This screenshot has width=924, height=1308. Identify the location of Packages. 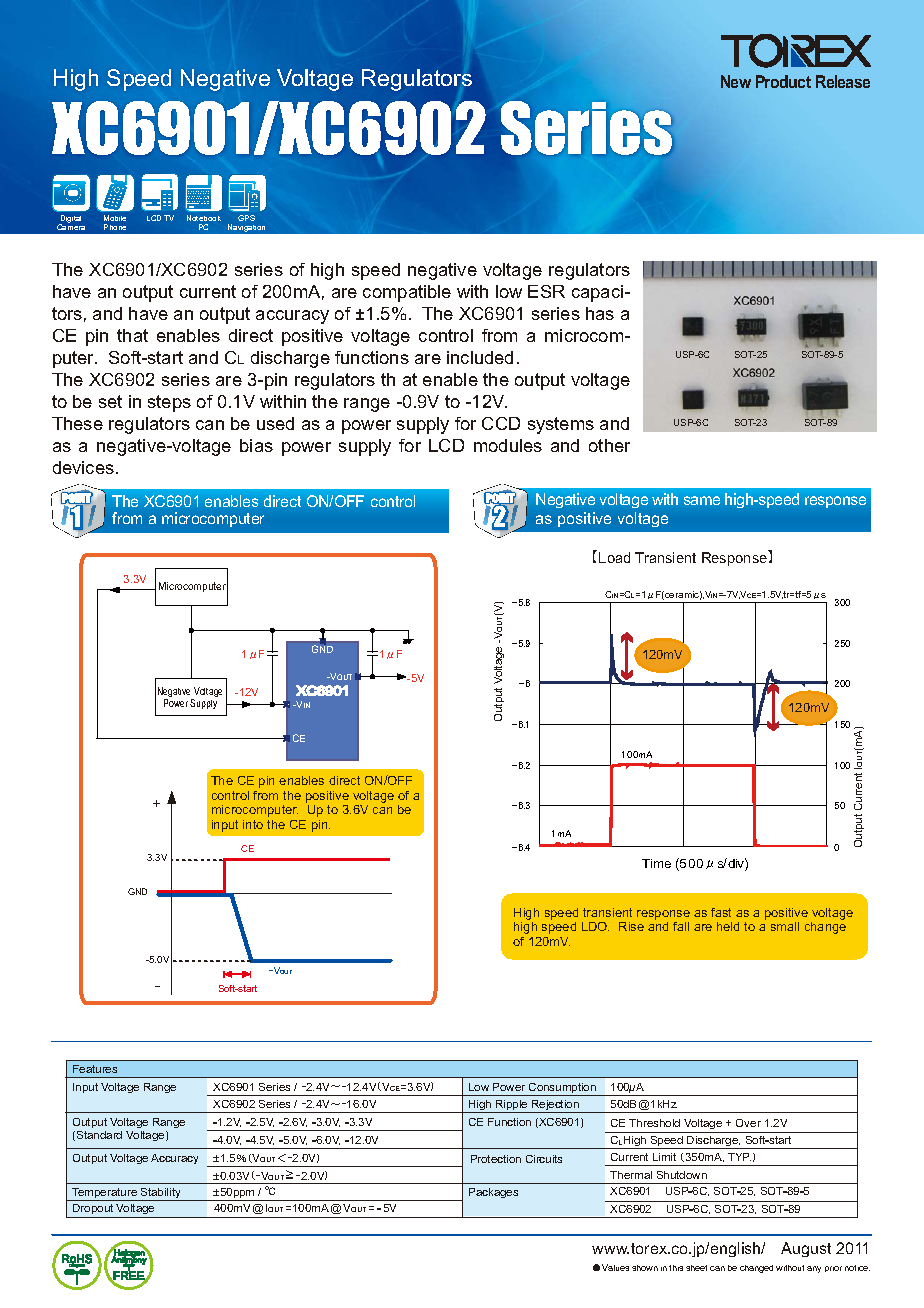
(493, 1193).
